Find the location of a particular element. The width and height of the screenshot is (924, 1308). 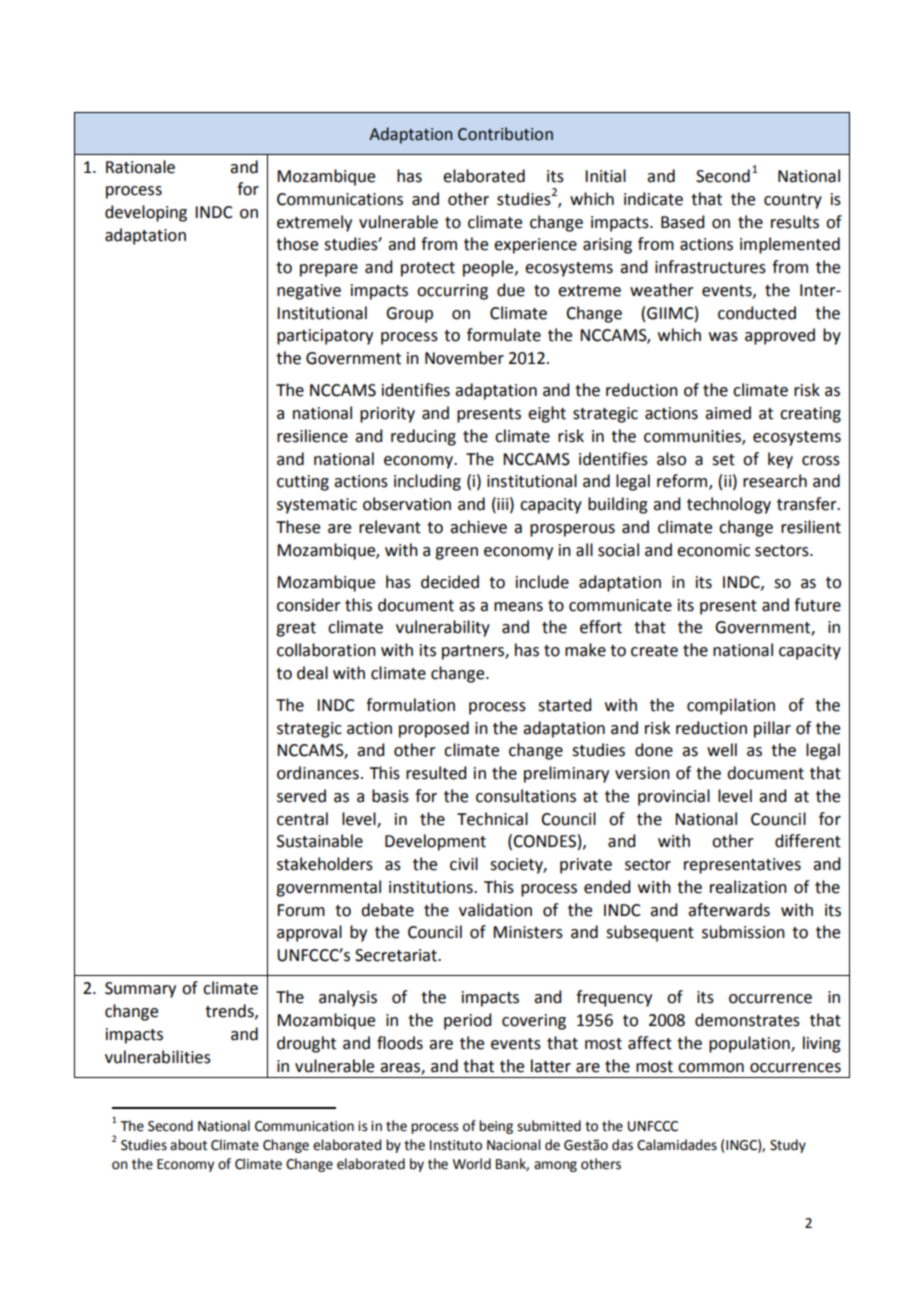

Contribution is located at coordinates (505, 134).
